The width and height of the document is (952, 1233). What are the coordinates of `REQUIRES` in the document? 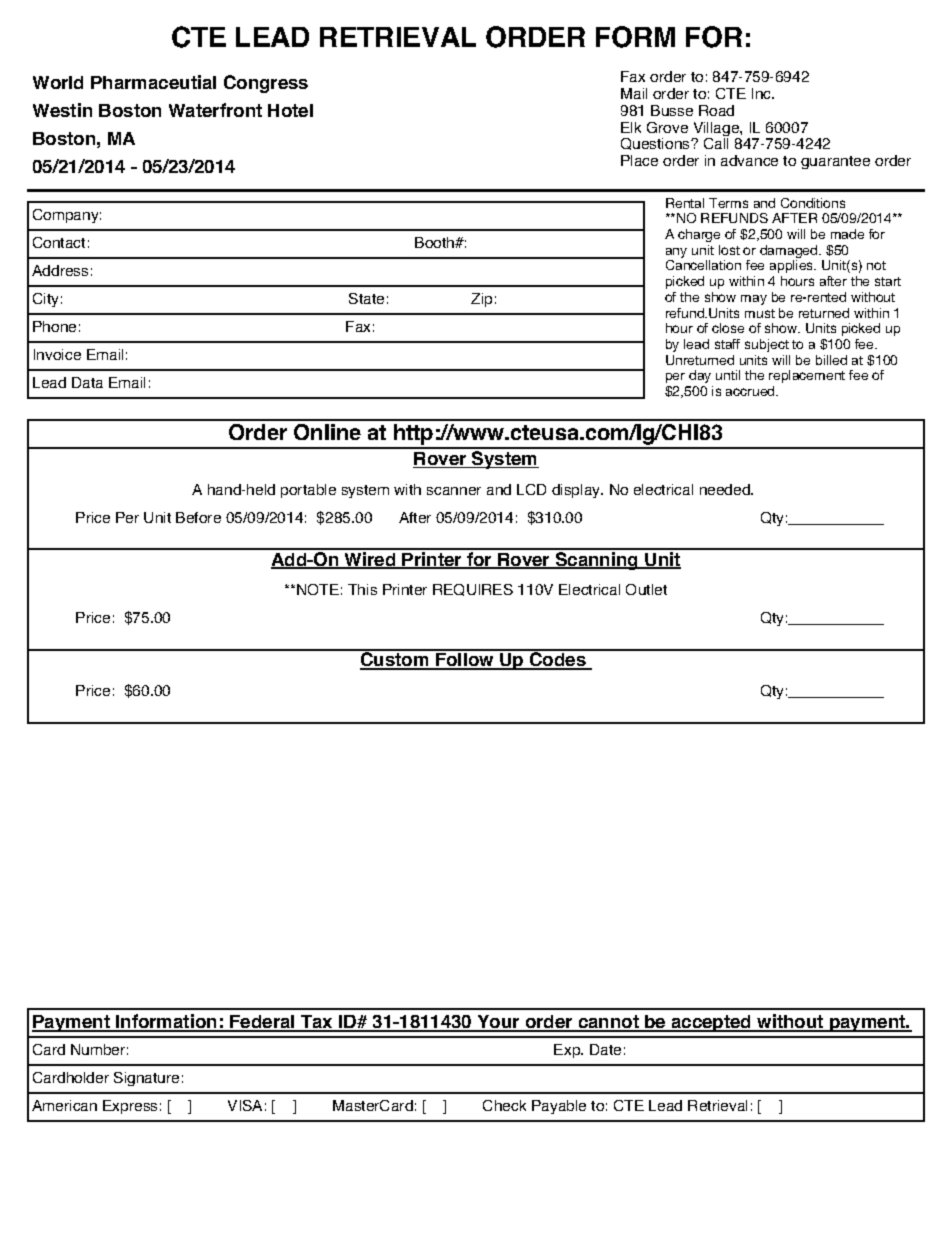 It's located at (473, 590).
